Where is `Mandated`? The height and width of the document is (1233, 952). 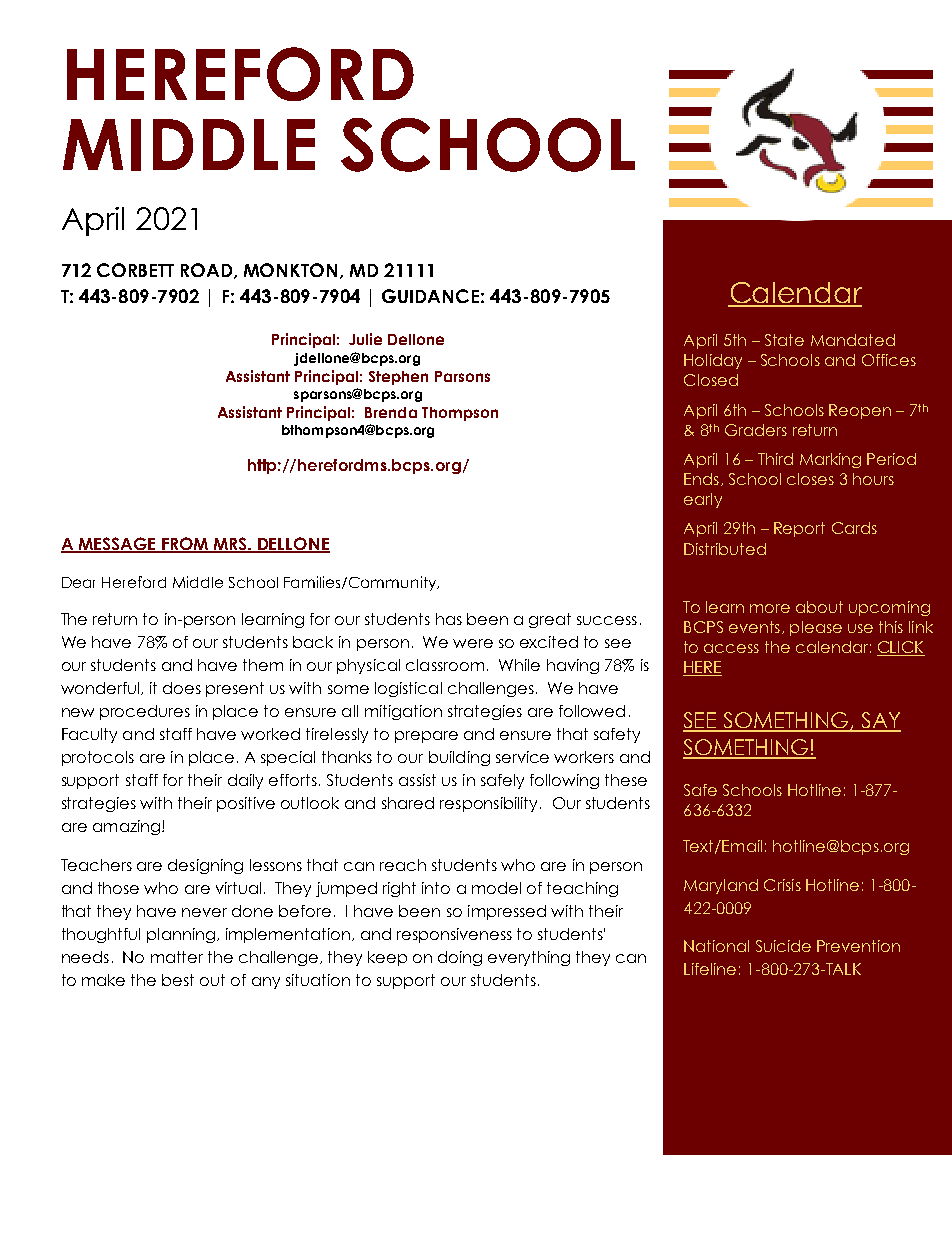
Mandated is located at coordinates (853, 340).
